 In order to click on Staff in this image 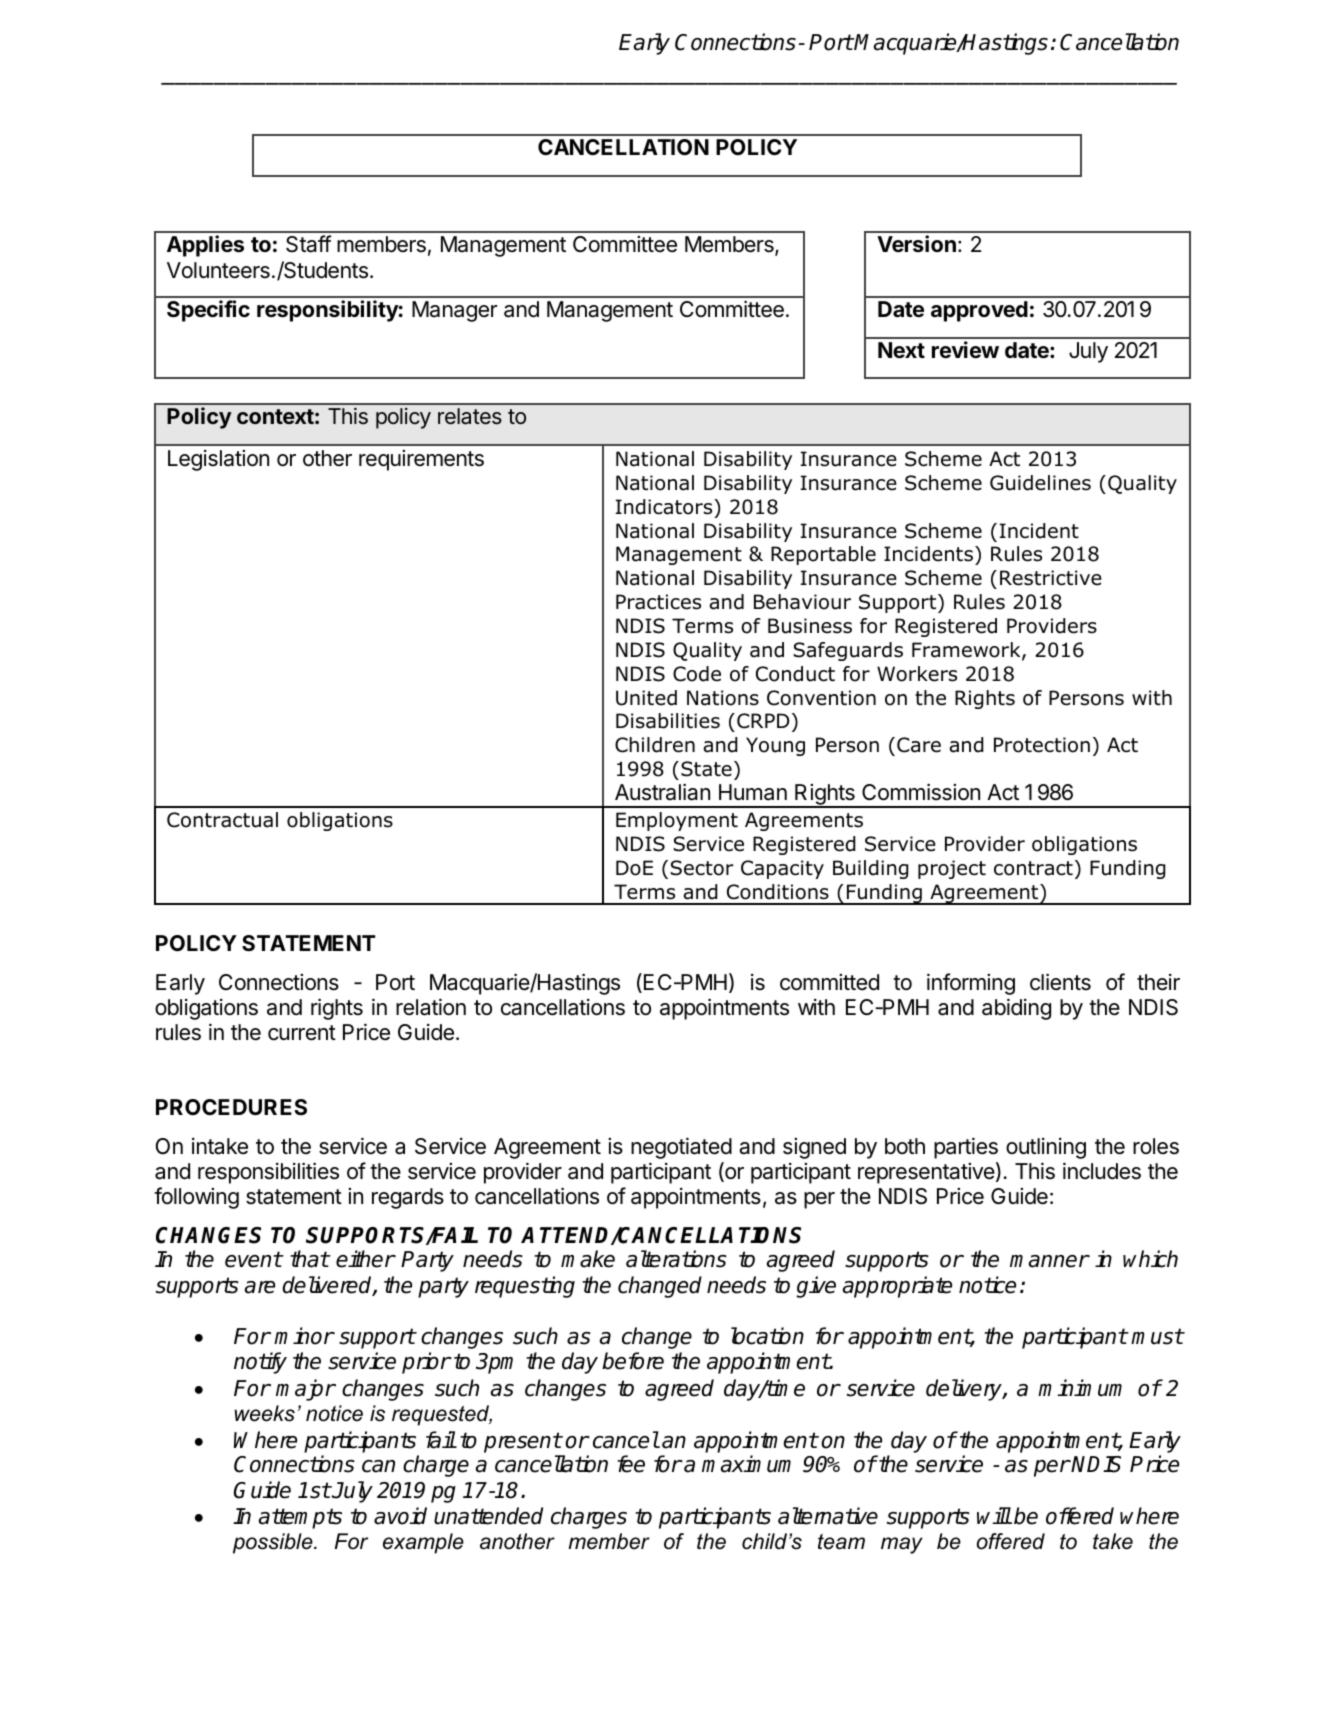, I will do `click(309, 244)`.
